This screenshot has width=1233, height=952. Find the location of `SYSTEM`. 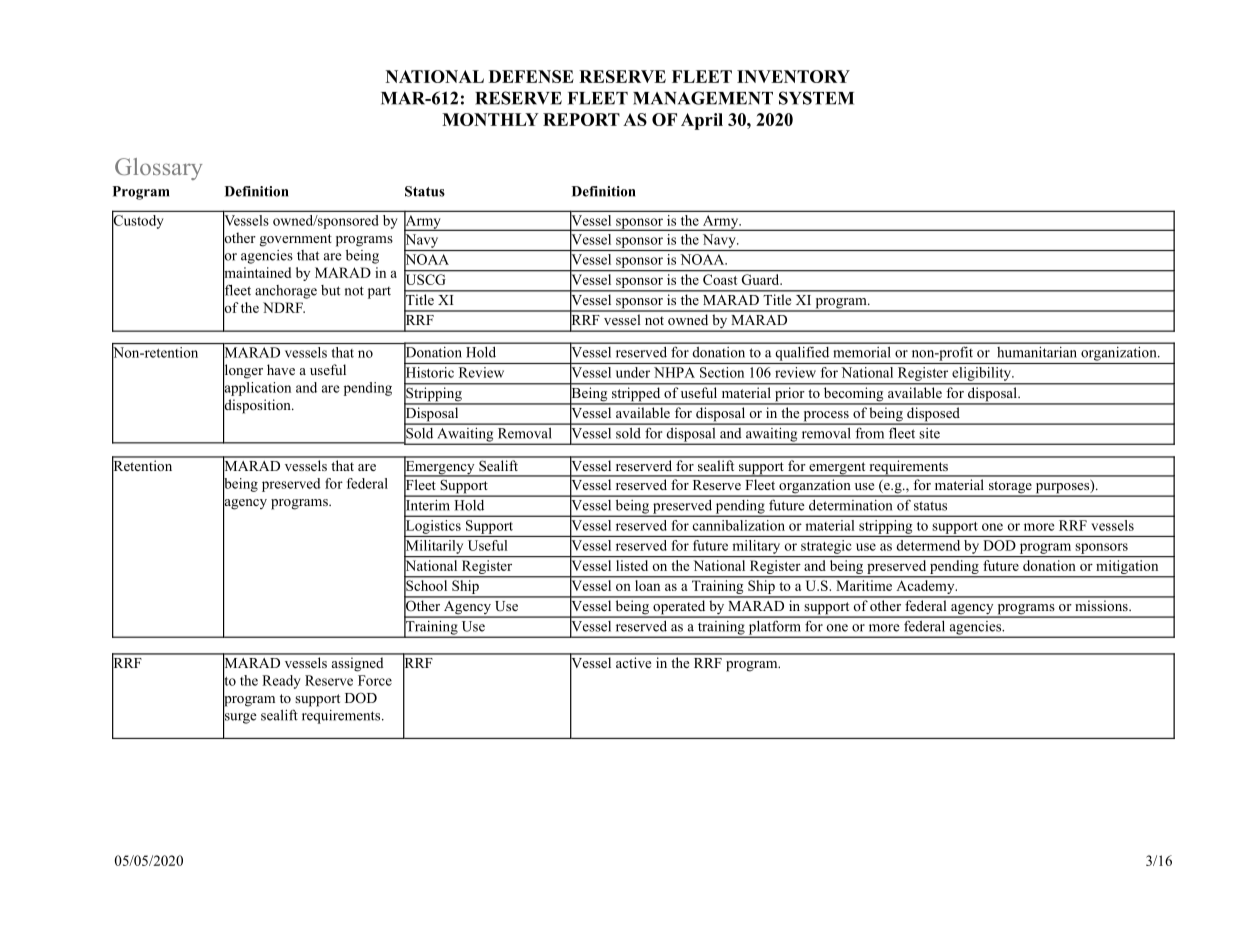

SYSTEM is located at coordinates (816, 98).
